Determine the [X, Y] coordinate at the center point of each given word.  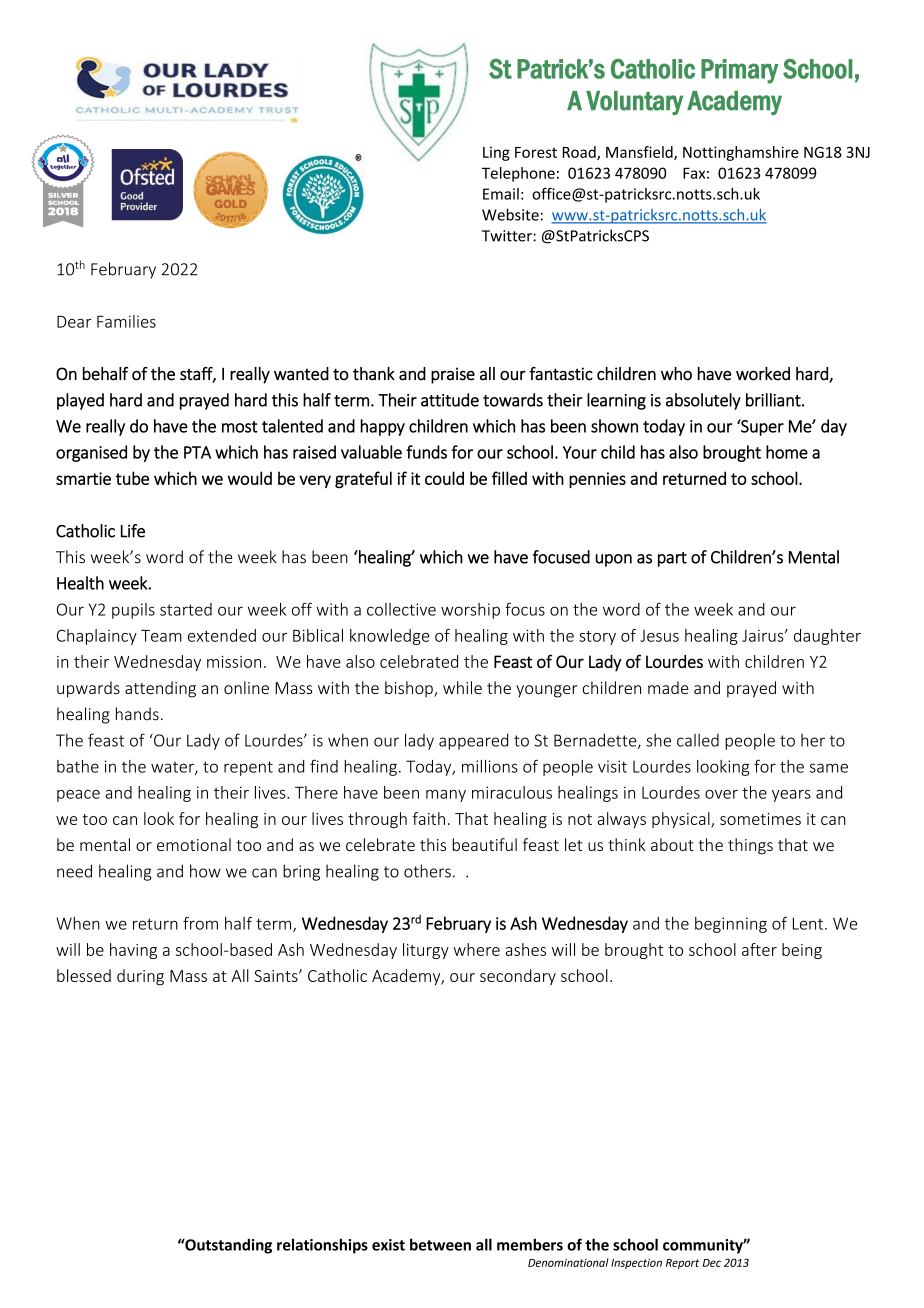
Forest [536, 152]
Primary [739, 71]
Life [133, 531]
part [672, 559]
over [721, 794]
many [446, 796]
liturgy [426, 951]
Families [126, 321]
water [173, 768]
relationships [322, 1246]
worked [763, 374]
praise [453, 375]
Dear [74, 322]
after [759, 949]
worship [470, 611]
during [140, 977]
